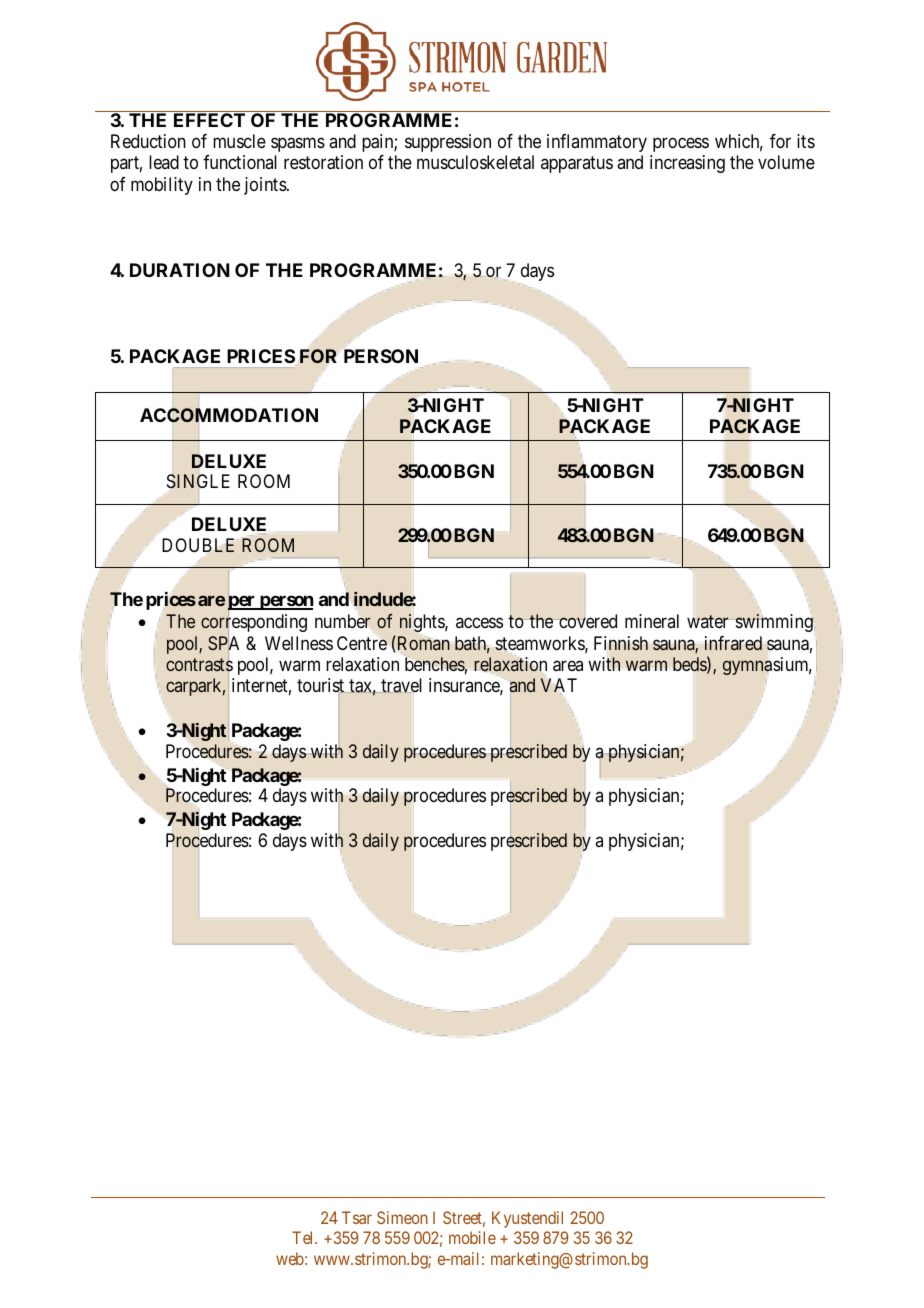 This screenshot has width=924, height=1308. Describe the element at coordinates (733, 643) in the screenshot. I see `infrared` at that location.
